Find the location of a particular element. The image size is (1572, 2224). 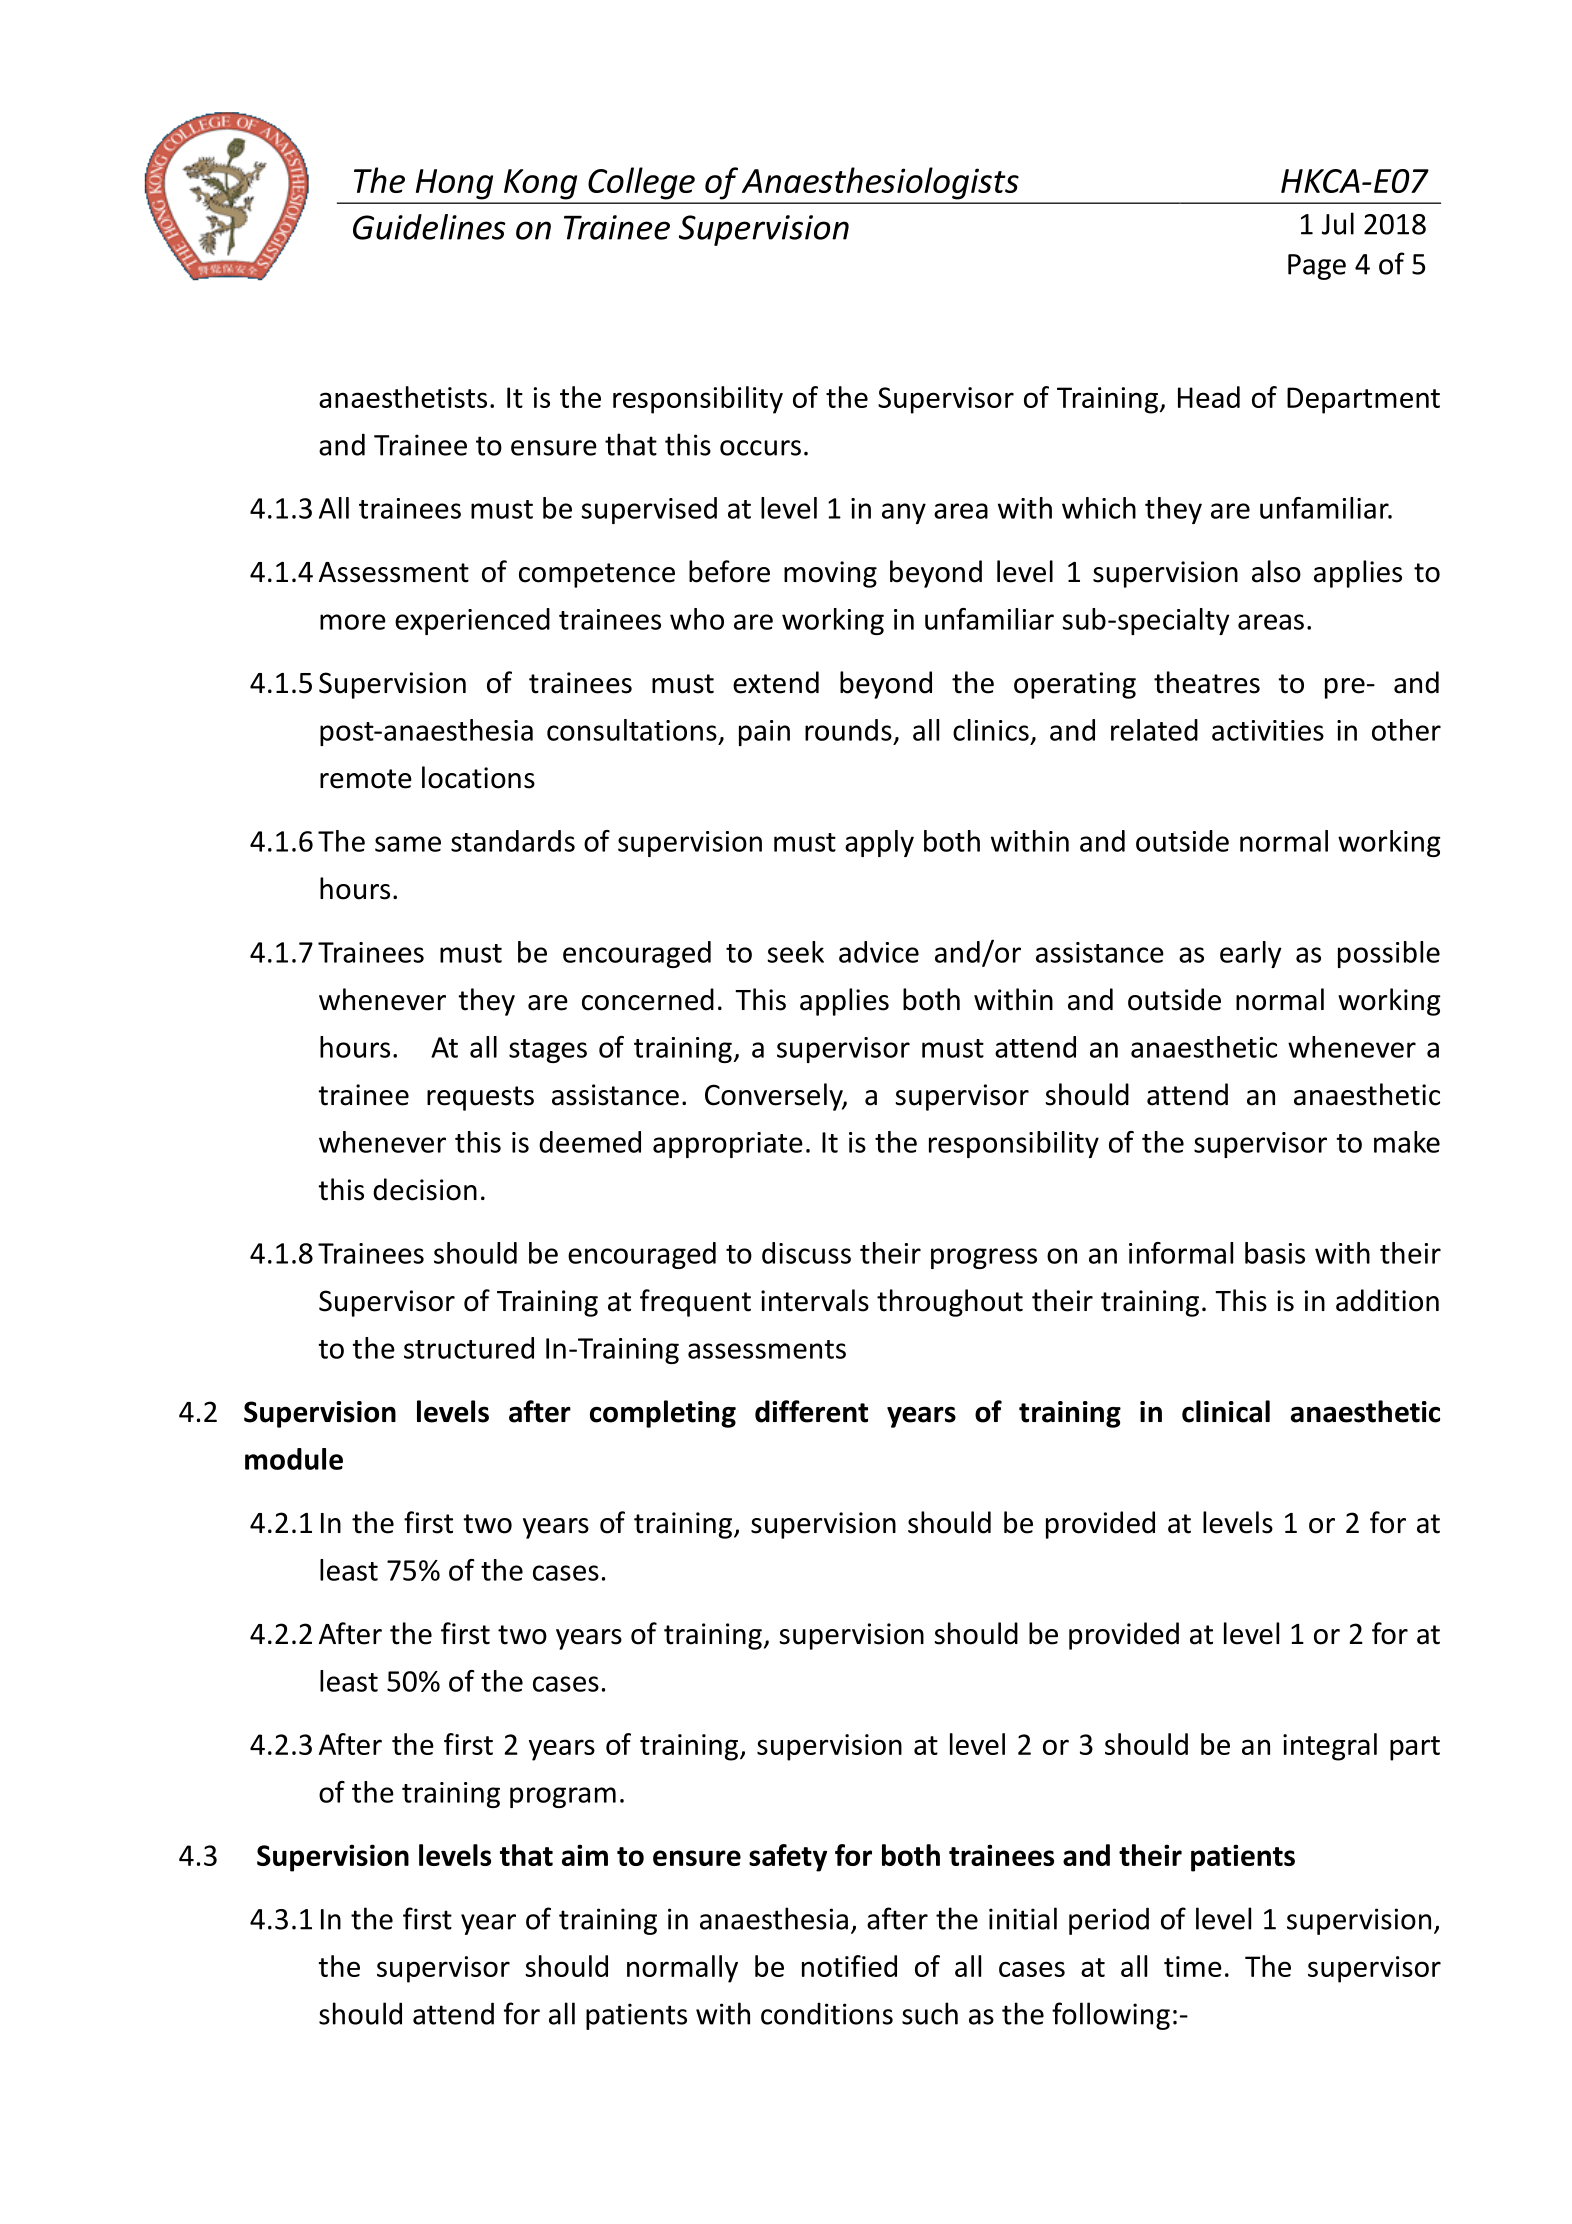

notified is located at coordinates (849, 1966).
